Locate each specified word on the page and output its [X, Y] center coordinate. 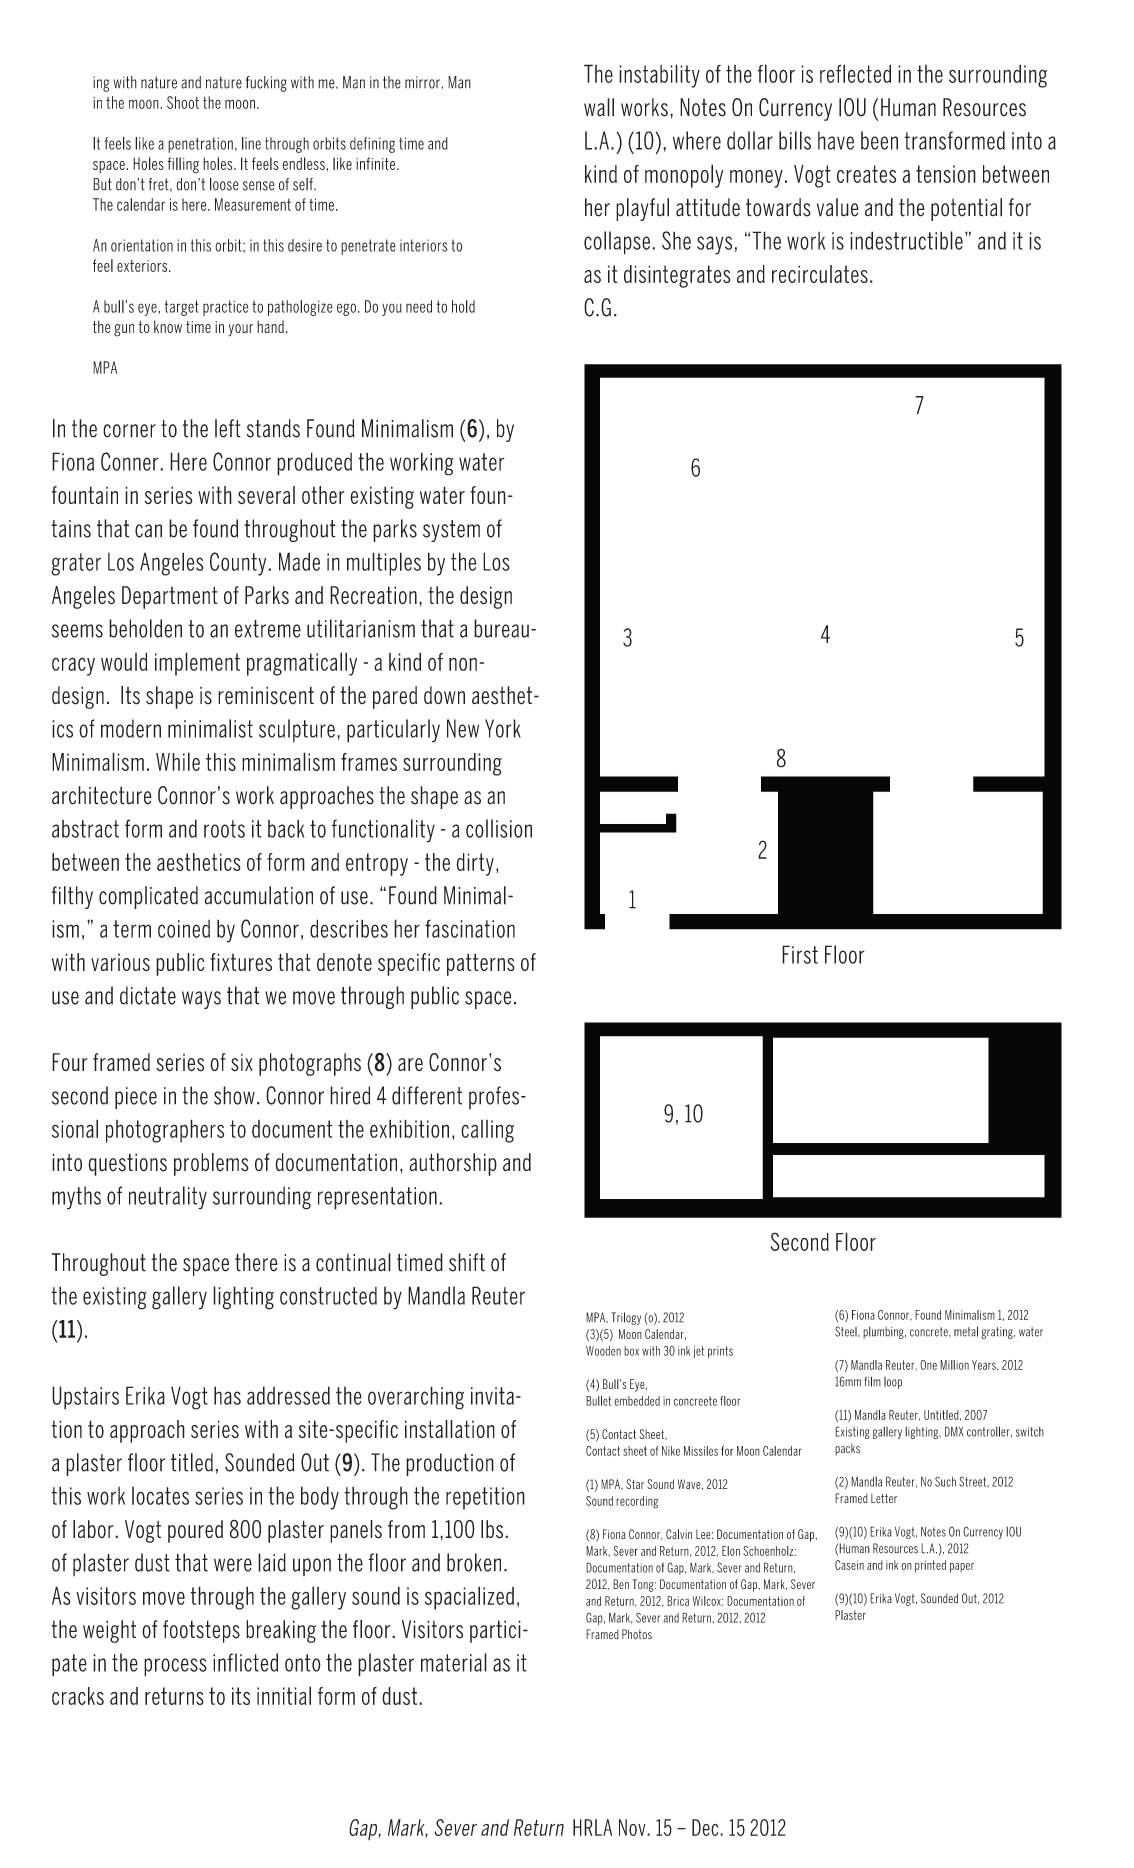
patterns [481, 964]
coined [184, 929]
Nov [633, 1827]
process [175, 1667]
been [879, 140]
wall [599, 107]
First [800, 954]
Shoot [183, 102]
